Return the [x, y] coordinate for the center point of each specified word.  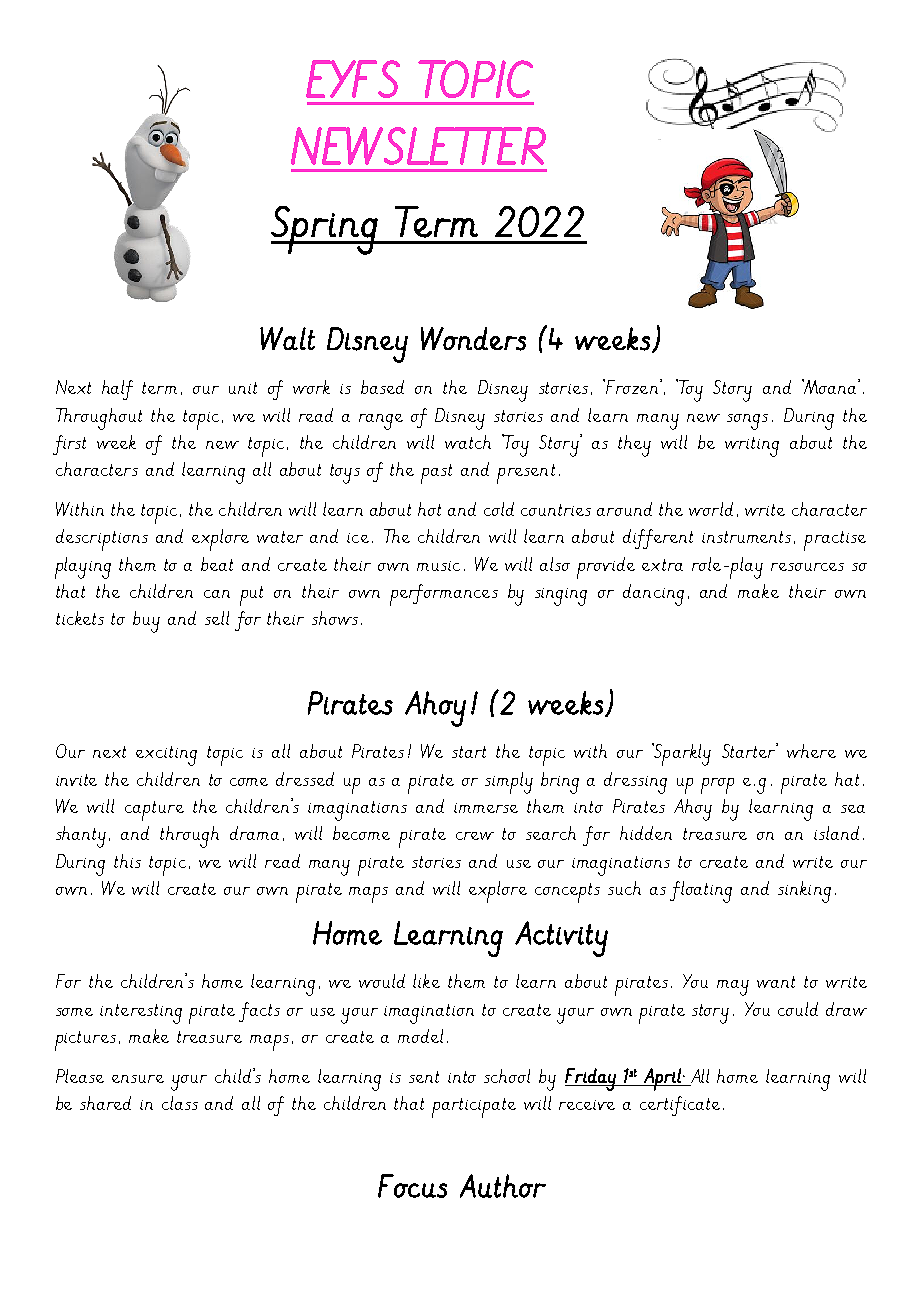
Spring [325, 230]
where [811, 751]
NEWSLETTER [418, 146]
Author [503, 1186]
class [180, 1103]
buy [146, 622]
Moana [830, 386]
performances [444, 595]
